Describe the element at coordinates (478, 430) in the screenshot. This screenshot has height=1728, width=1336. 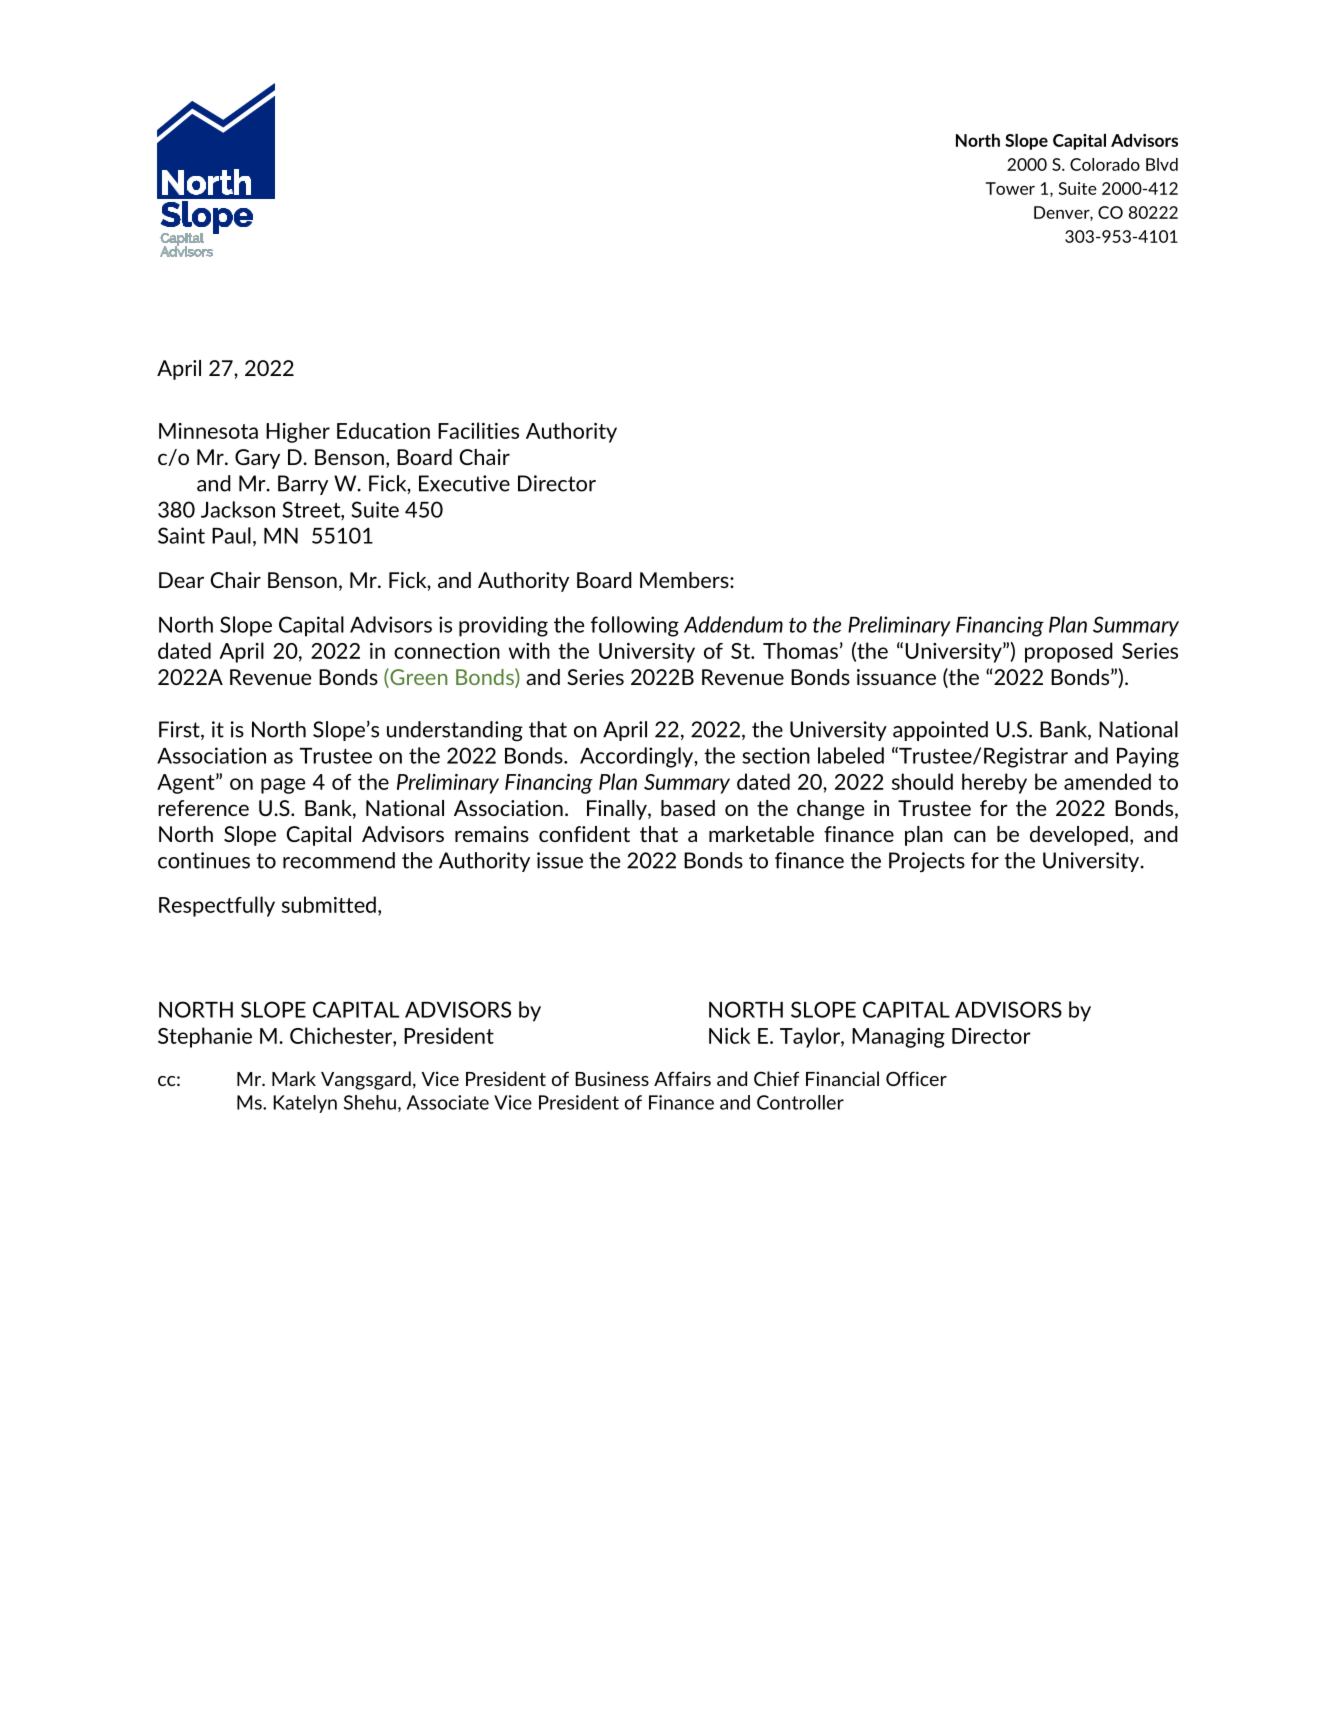
I see `Facilities` at that location.
